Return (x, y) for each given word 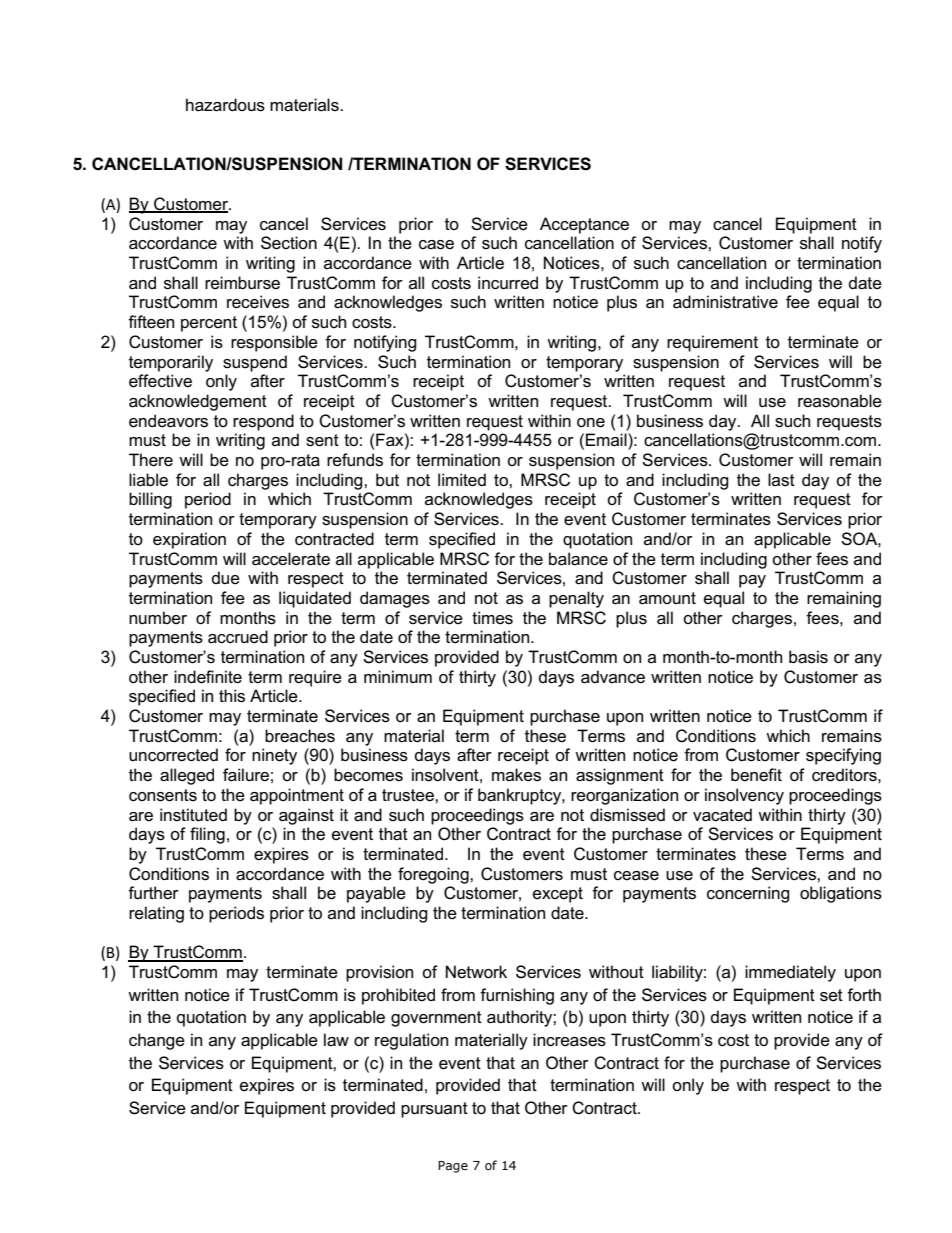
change (157, 1041)
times (492, 618)
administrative (725, 302)
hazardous (225, 105)
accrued (238, 637)
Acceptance (584, 225)
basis (808, 657)
